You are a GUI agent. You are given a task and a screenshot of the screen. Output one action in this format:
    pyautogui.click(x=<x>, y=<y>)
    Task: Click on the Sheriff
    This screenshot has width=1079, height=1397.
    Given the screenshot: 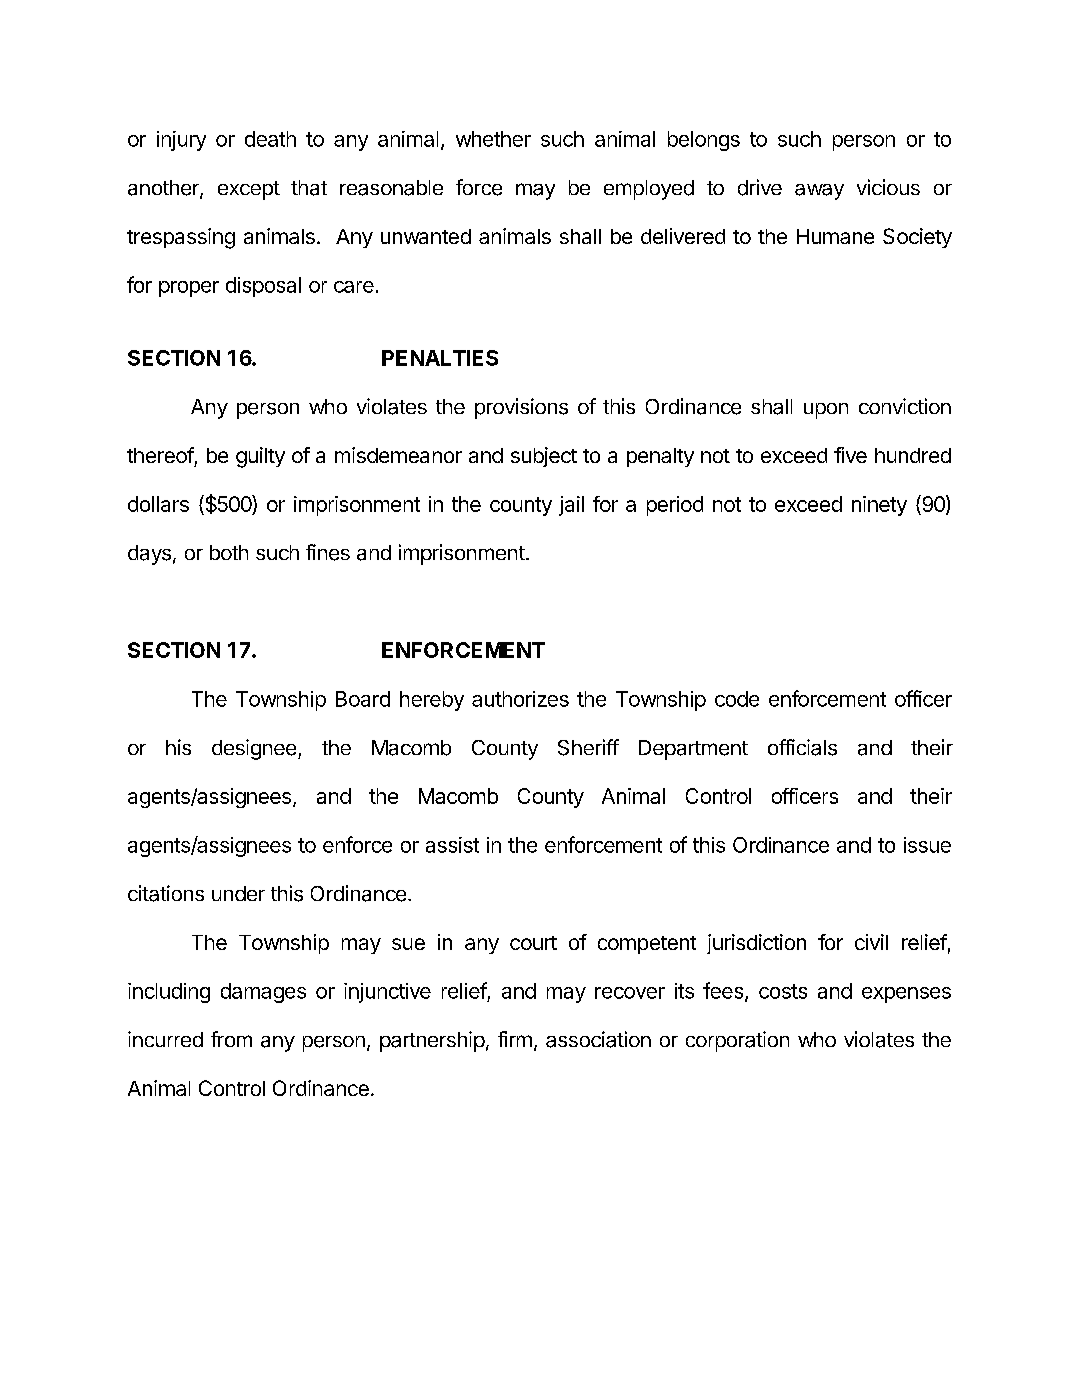 What is the action you would take?
    pyautogui.click(x=588, y=747)
